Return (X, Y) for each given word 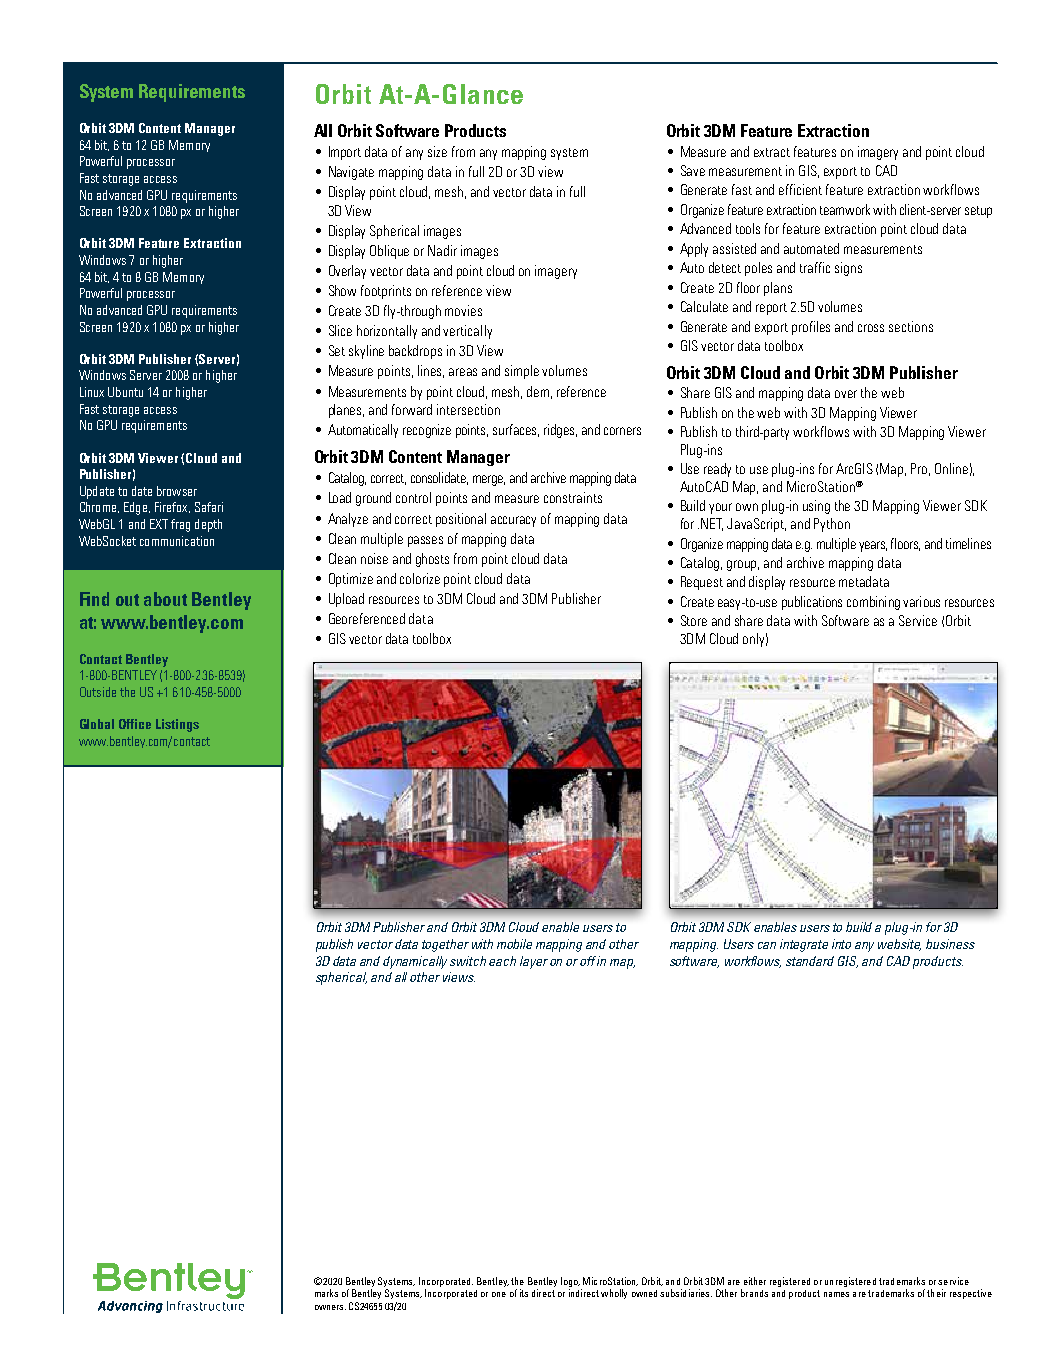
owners (330, 1307)
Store (694, 620)
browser (177, 491)
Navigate (351, 173)
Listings (177, 725)
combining (873, 603)
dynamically (417, 962)
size (437, 151)
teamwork (845, 209)
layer (534, 962)
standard (810, 961)
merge (489, 480)
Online (951, 468)
